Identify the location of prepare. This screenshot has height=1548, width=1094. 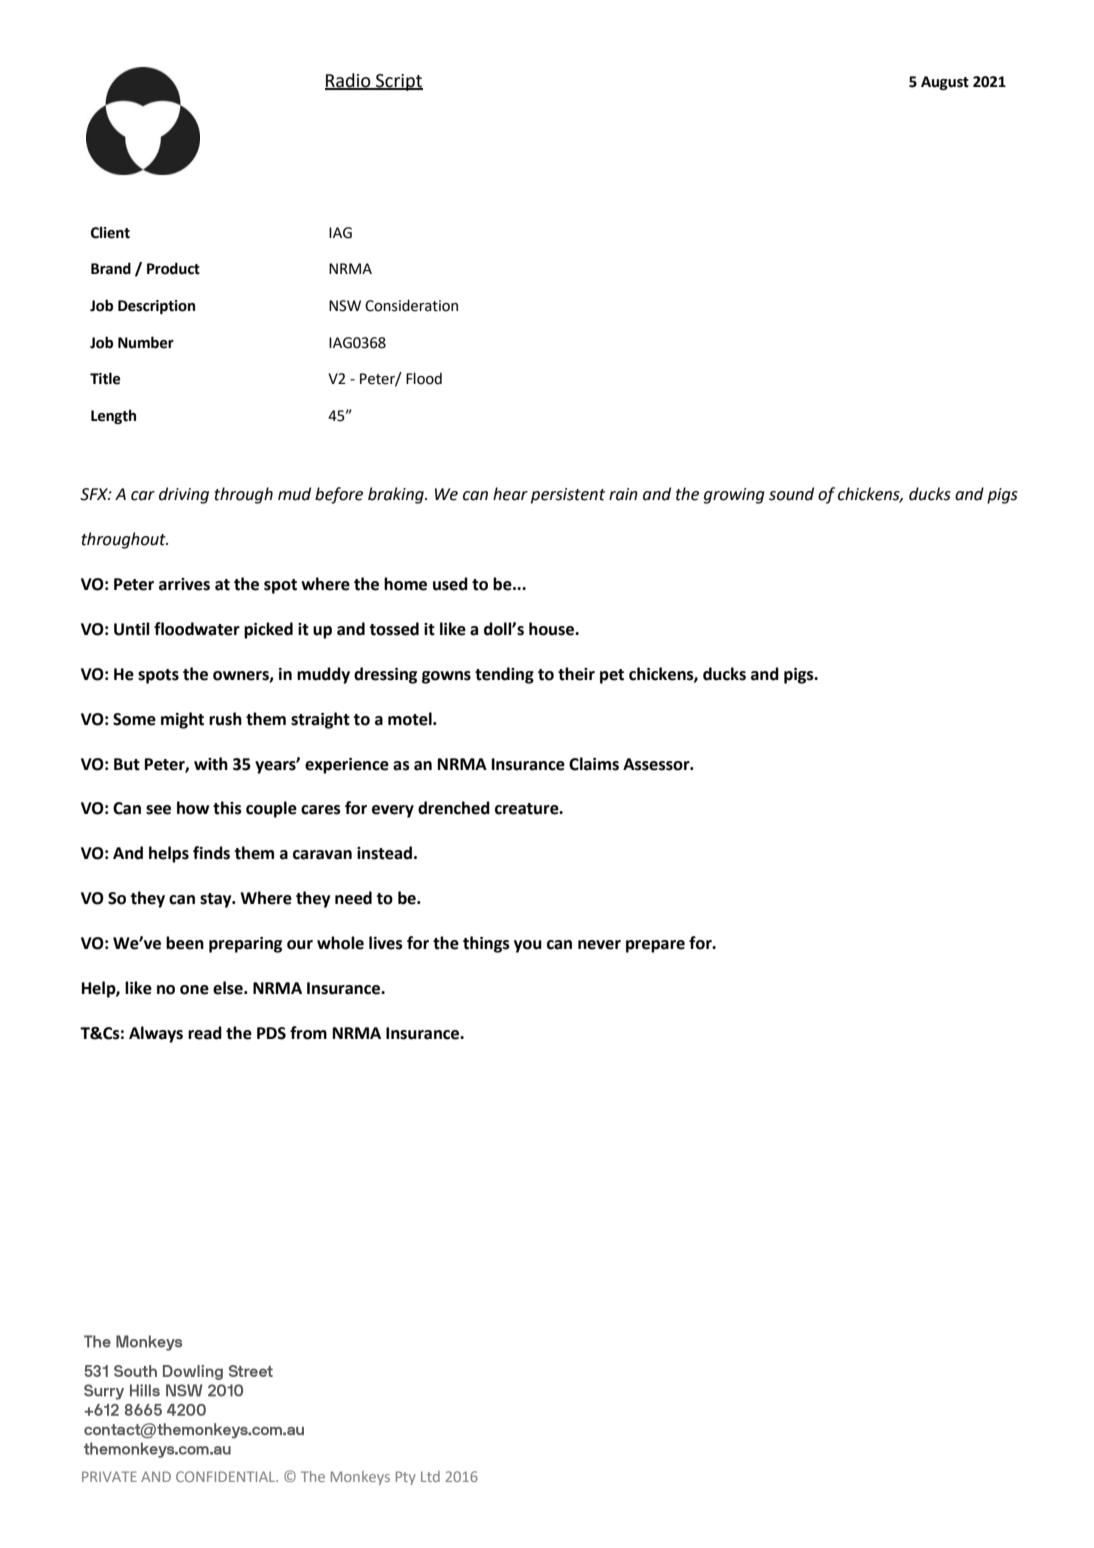
(655, 946).
